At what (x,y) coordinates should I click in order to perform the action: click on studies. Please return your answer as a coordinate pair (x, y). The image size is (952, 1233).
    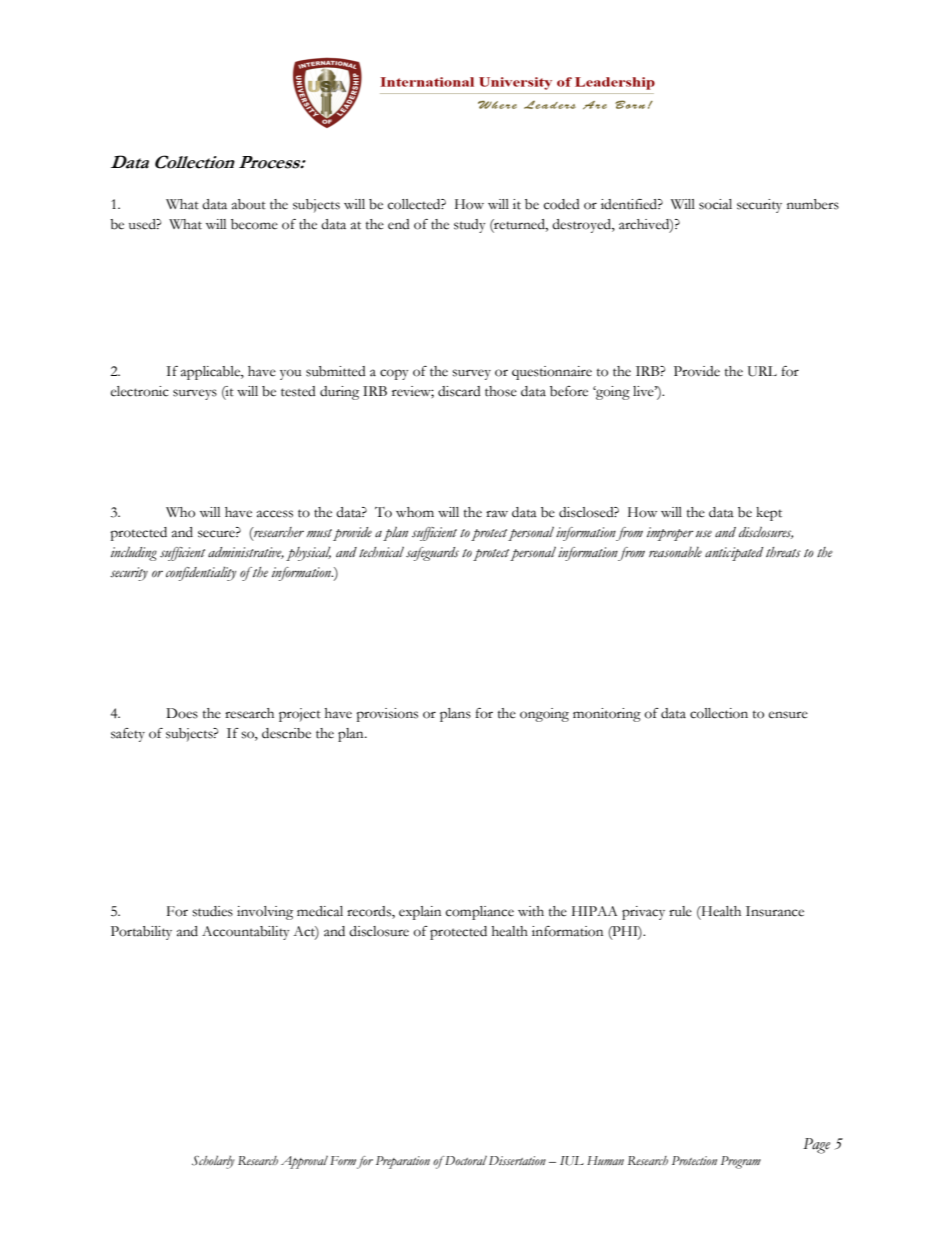
    Looking at the image, I should click on (212, 911).
